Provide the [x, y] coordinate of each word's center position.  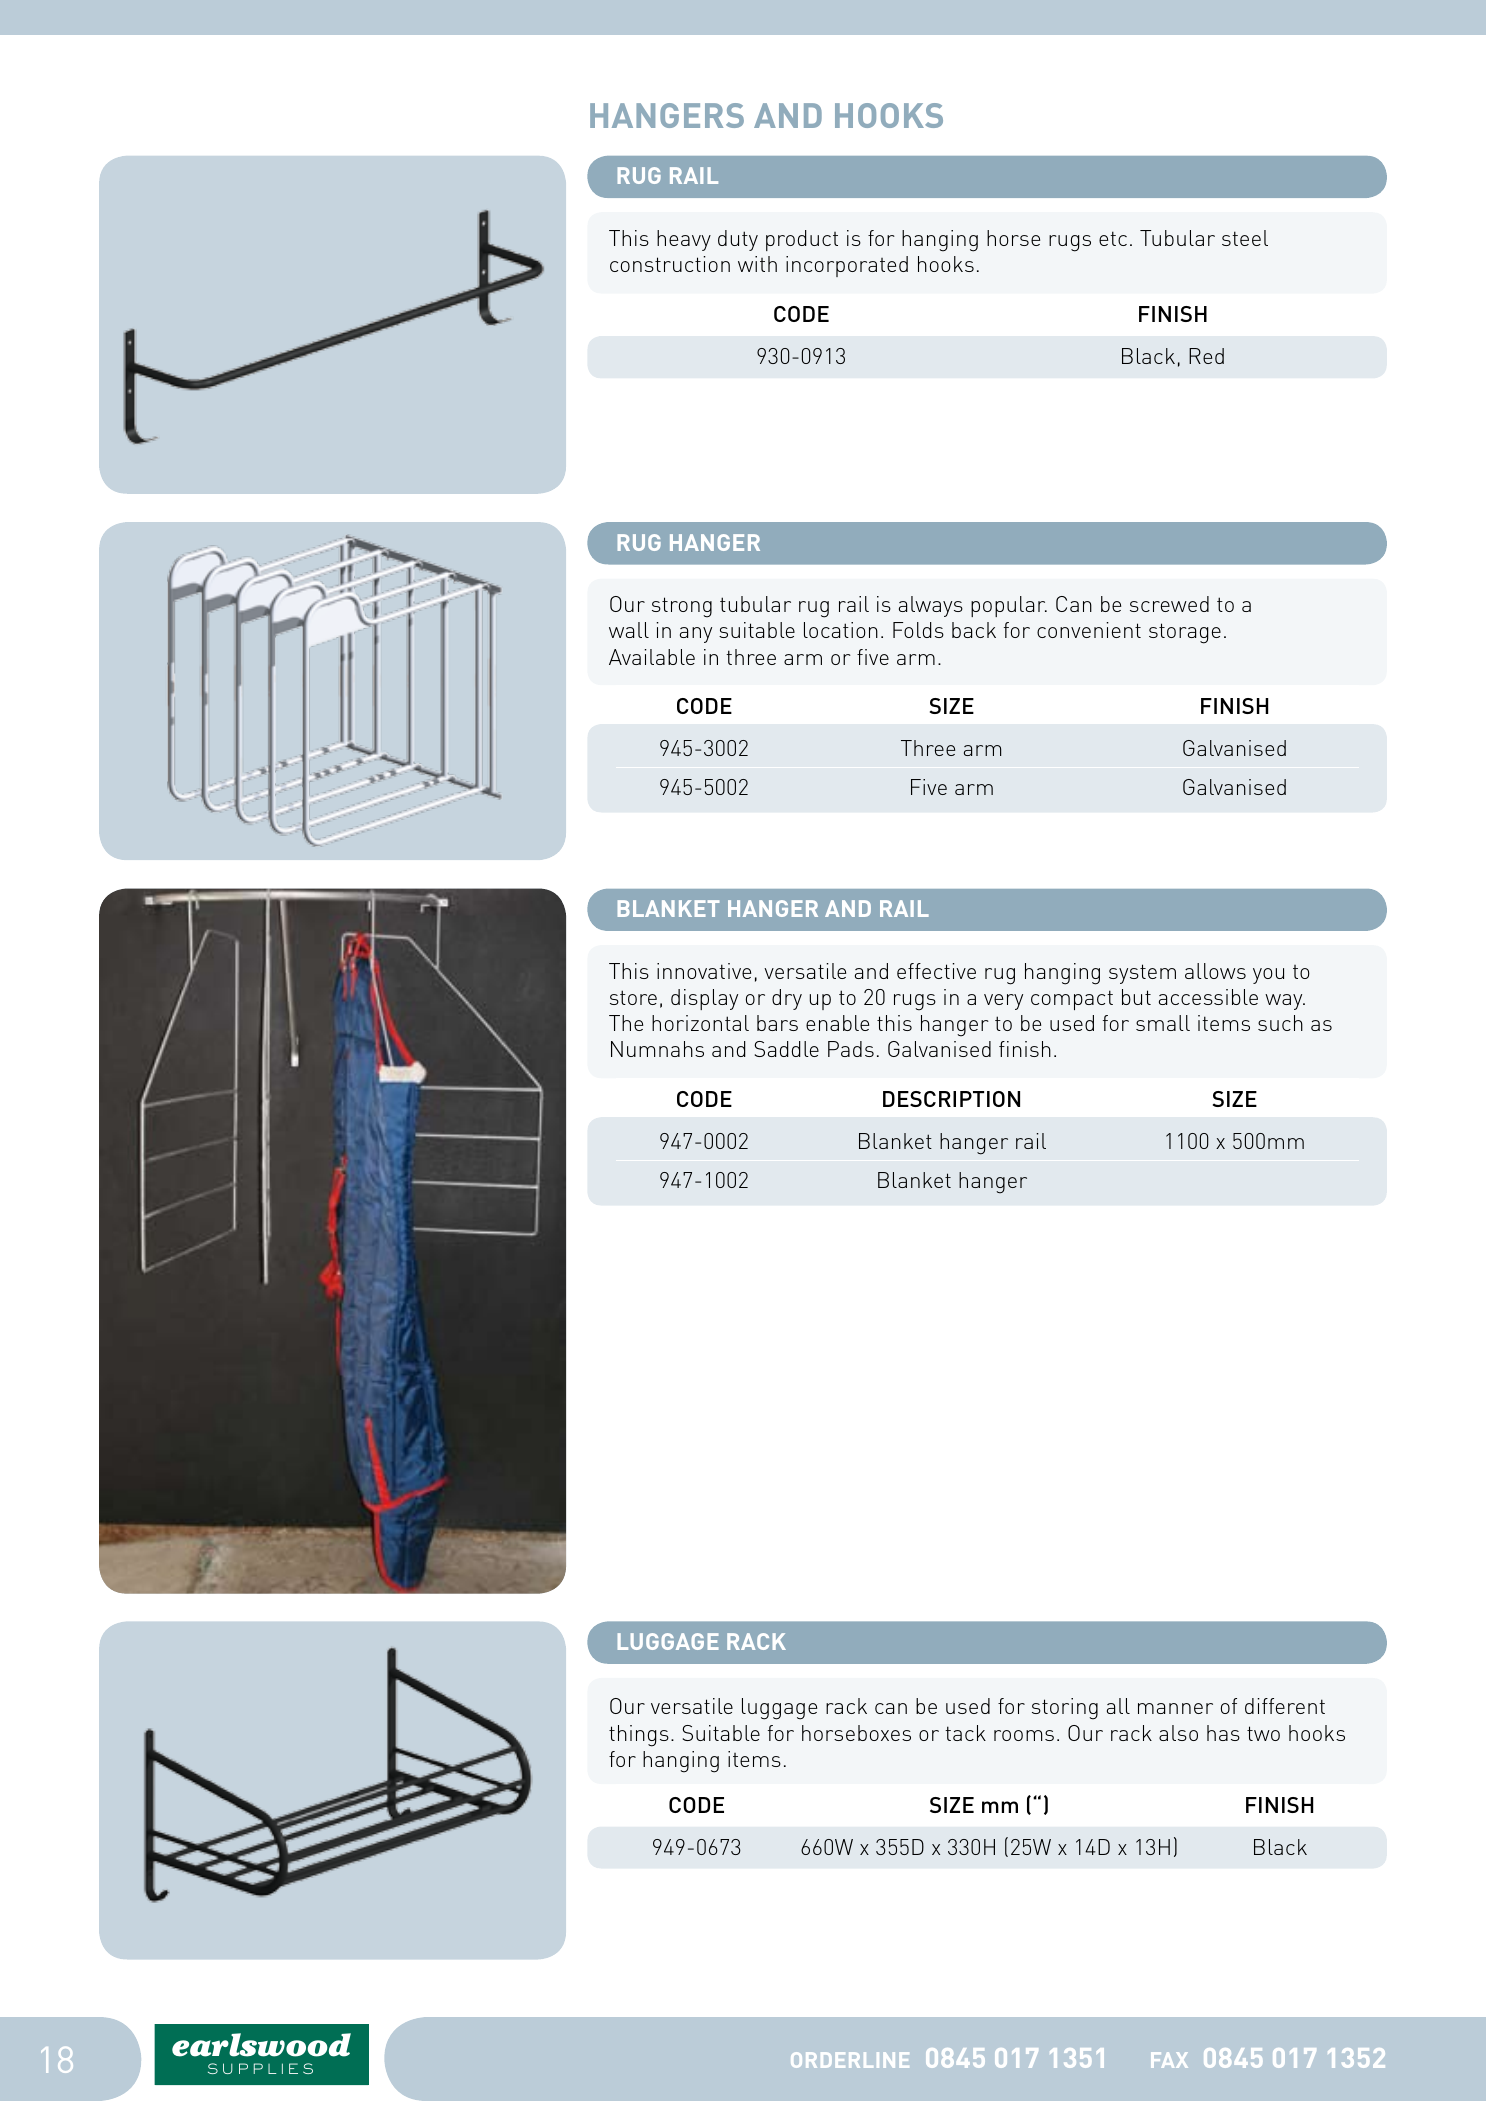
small [1163, 1023]
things [639, 1736]
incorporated [847, 266]
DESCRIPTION [951, 1099]
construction [670, 264]
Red [1206, 356]
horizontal [700, 1023]
